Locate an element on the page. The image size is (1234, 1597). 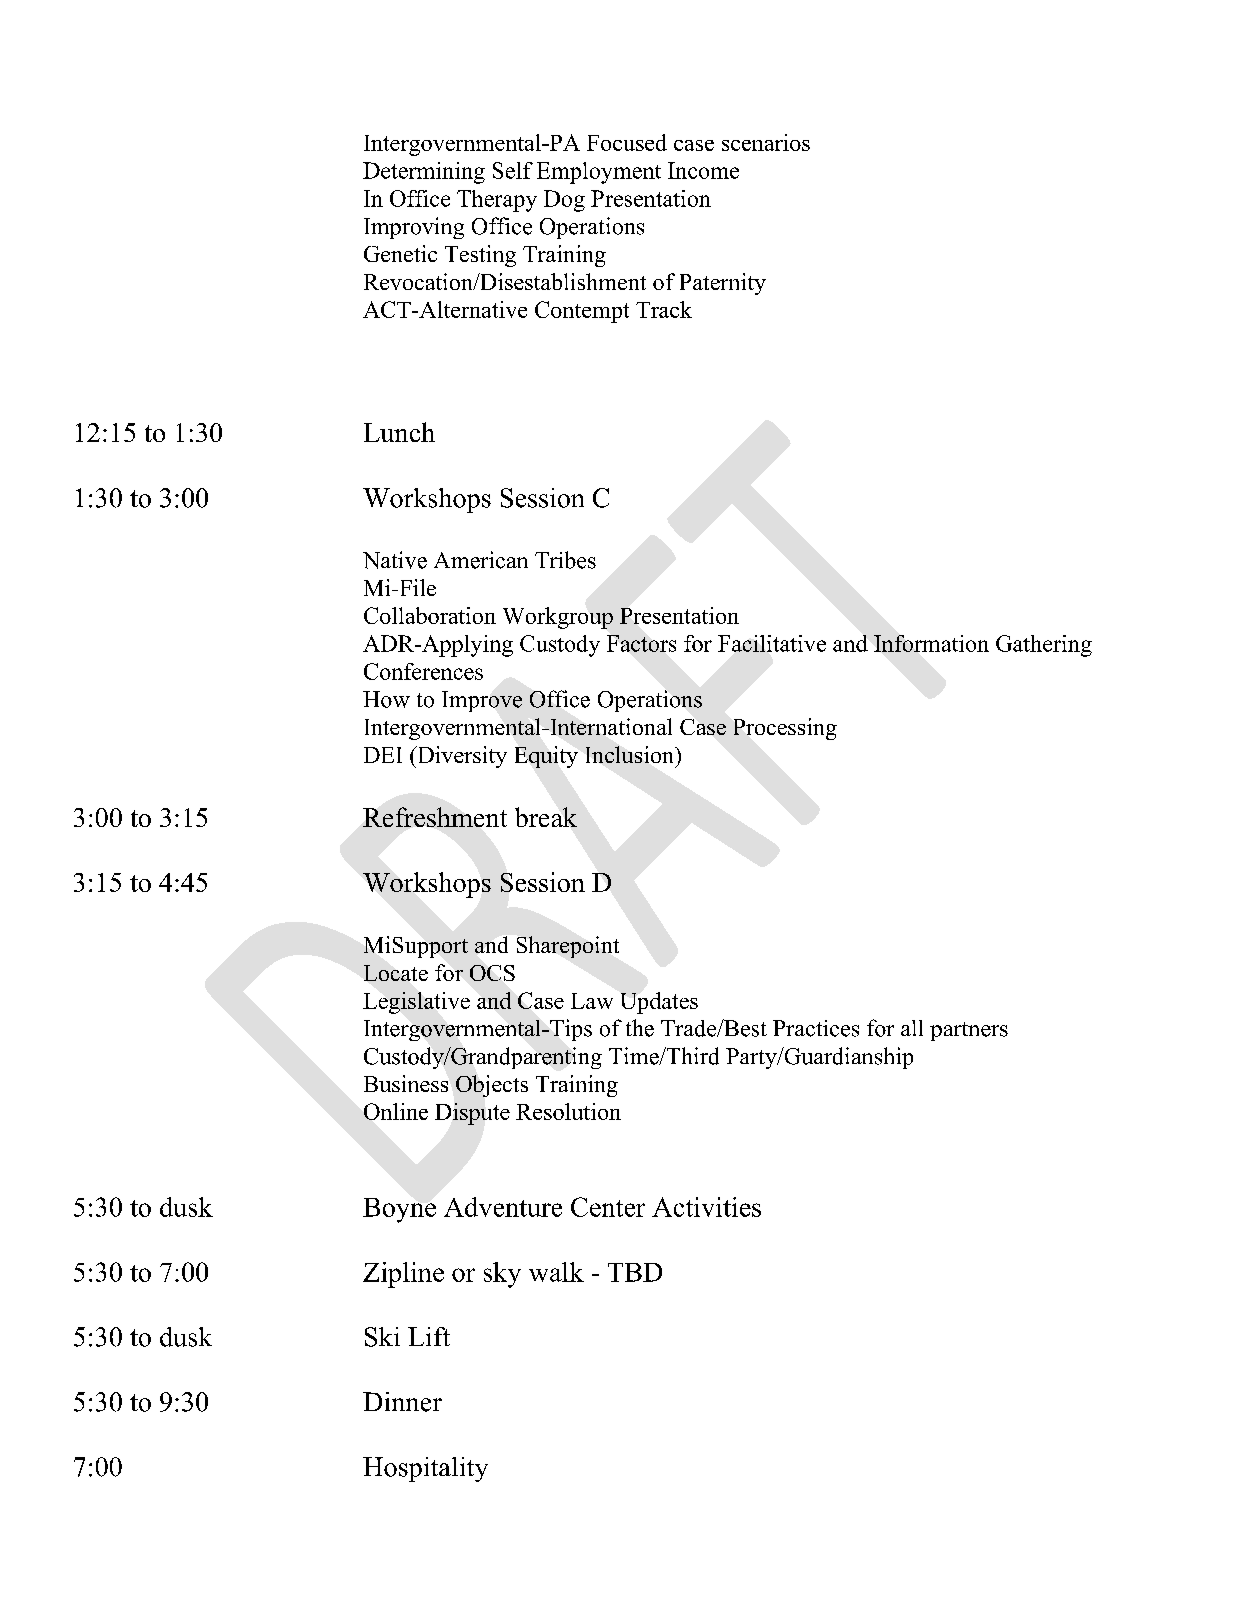
Factors is located at coordinates (641, 643).
